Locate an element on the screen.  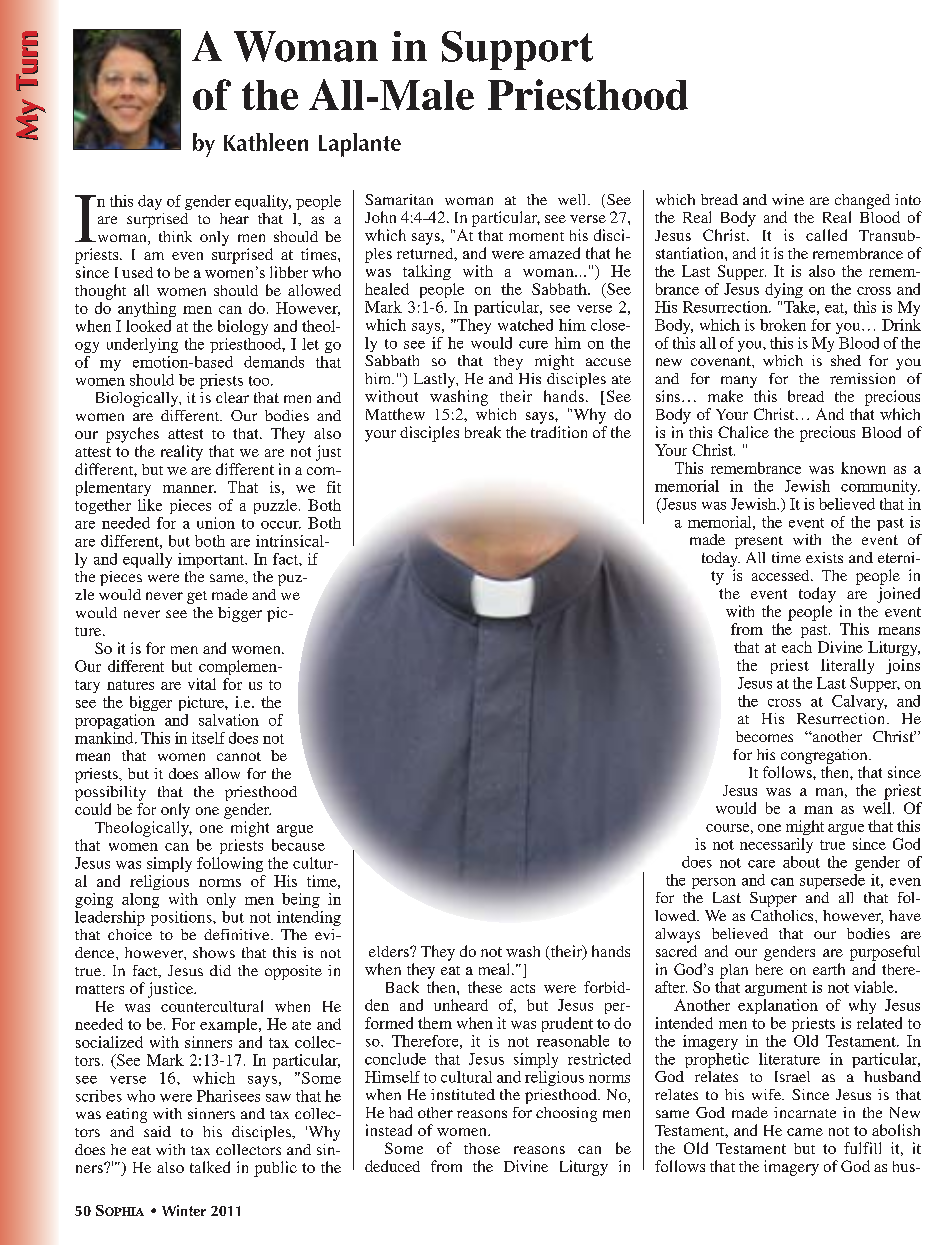
those is located at coordinates (482, 1148).
